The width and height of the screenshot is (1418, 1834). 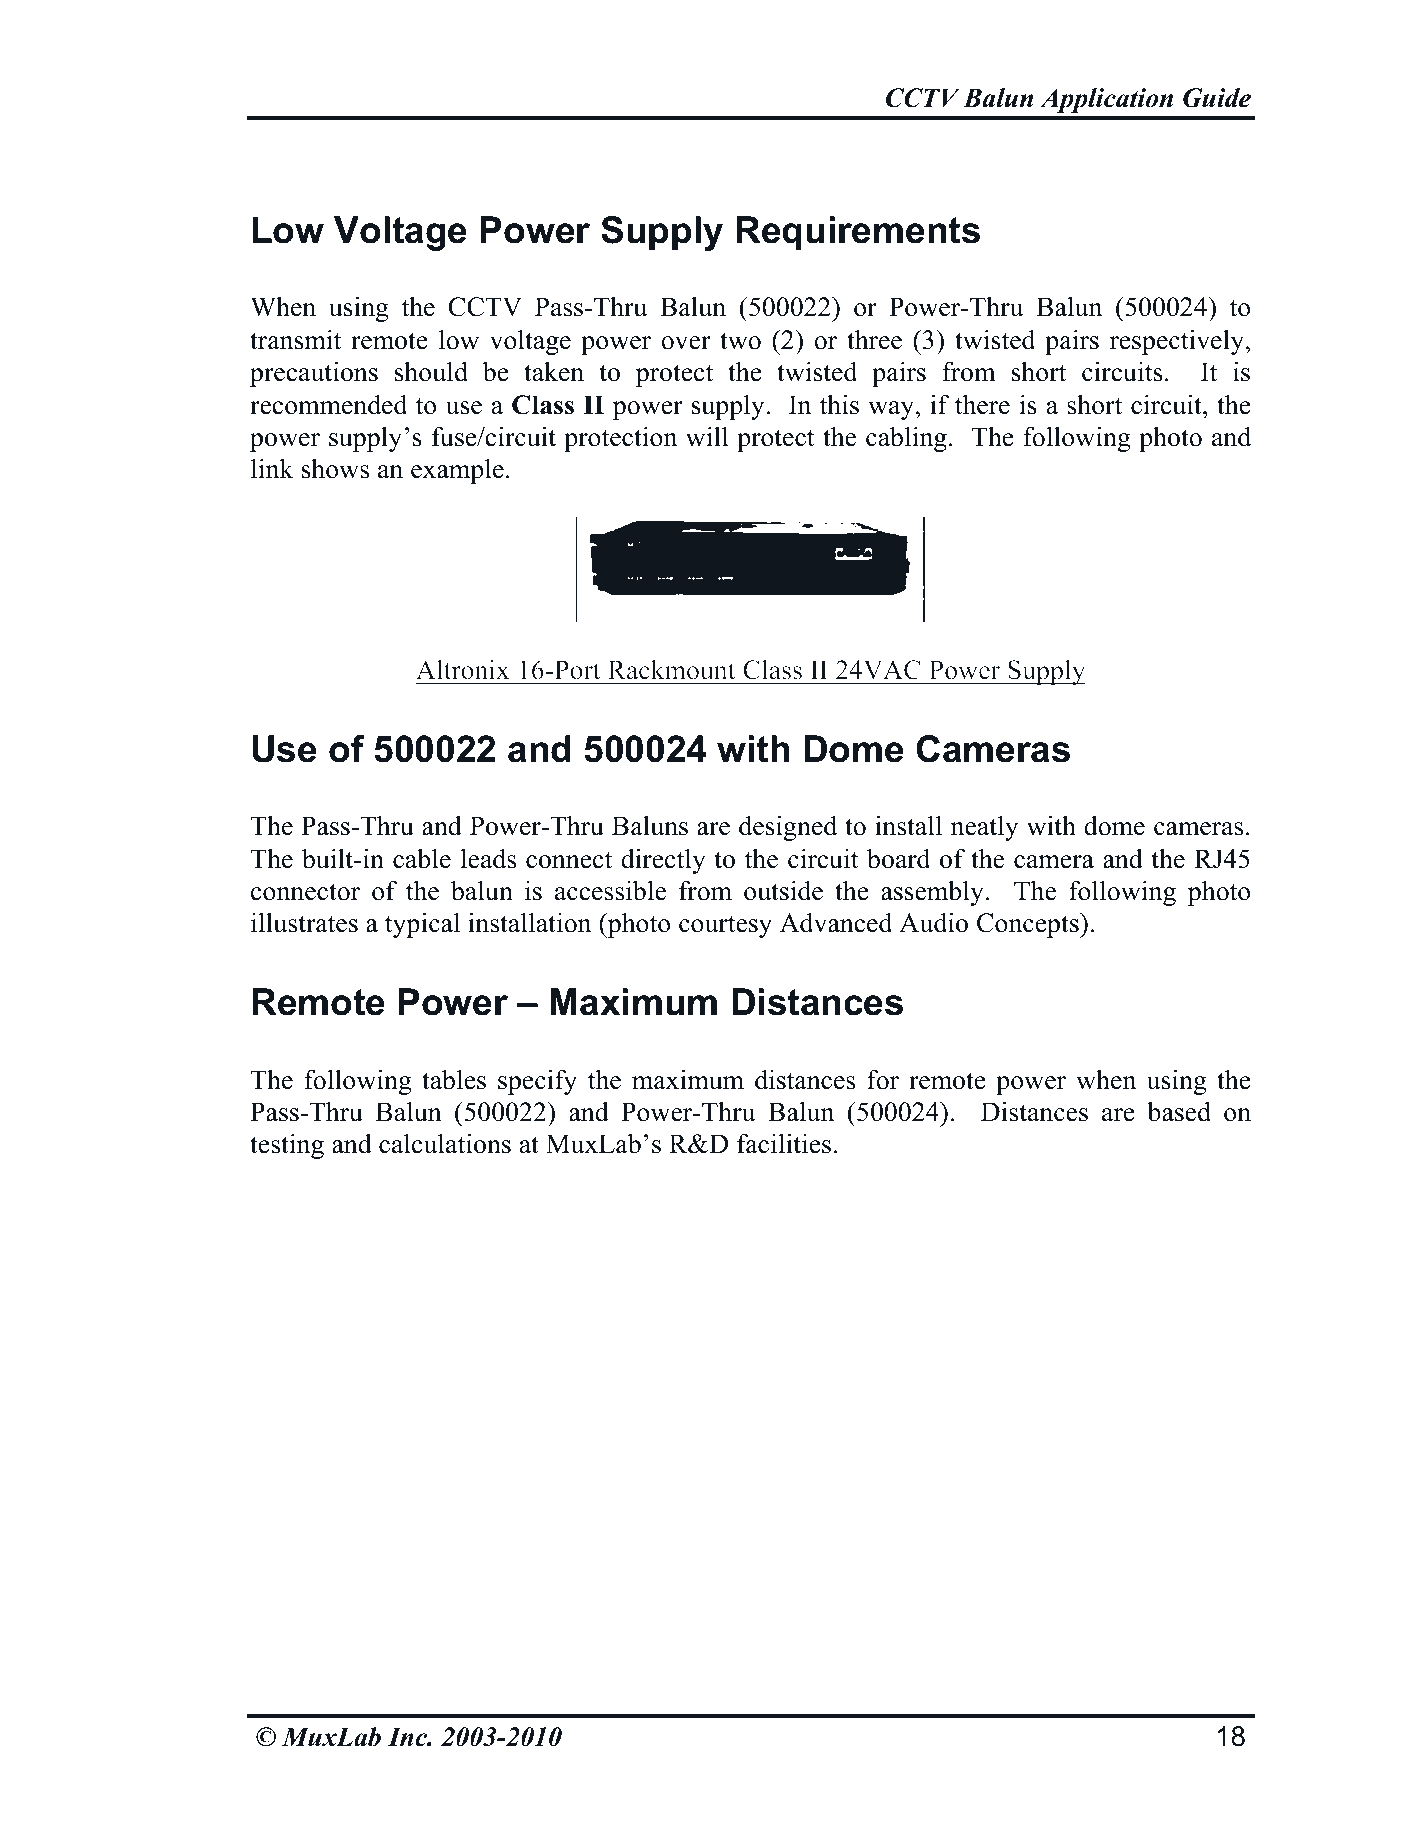 I want to click on Rackmount, so click(x=671, y=670).
